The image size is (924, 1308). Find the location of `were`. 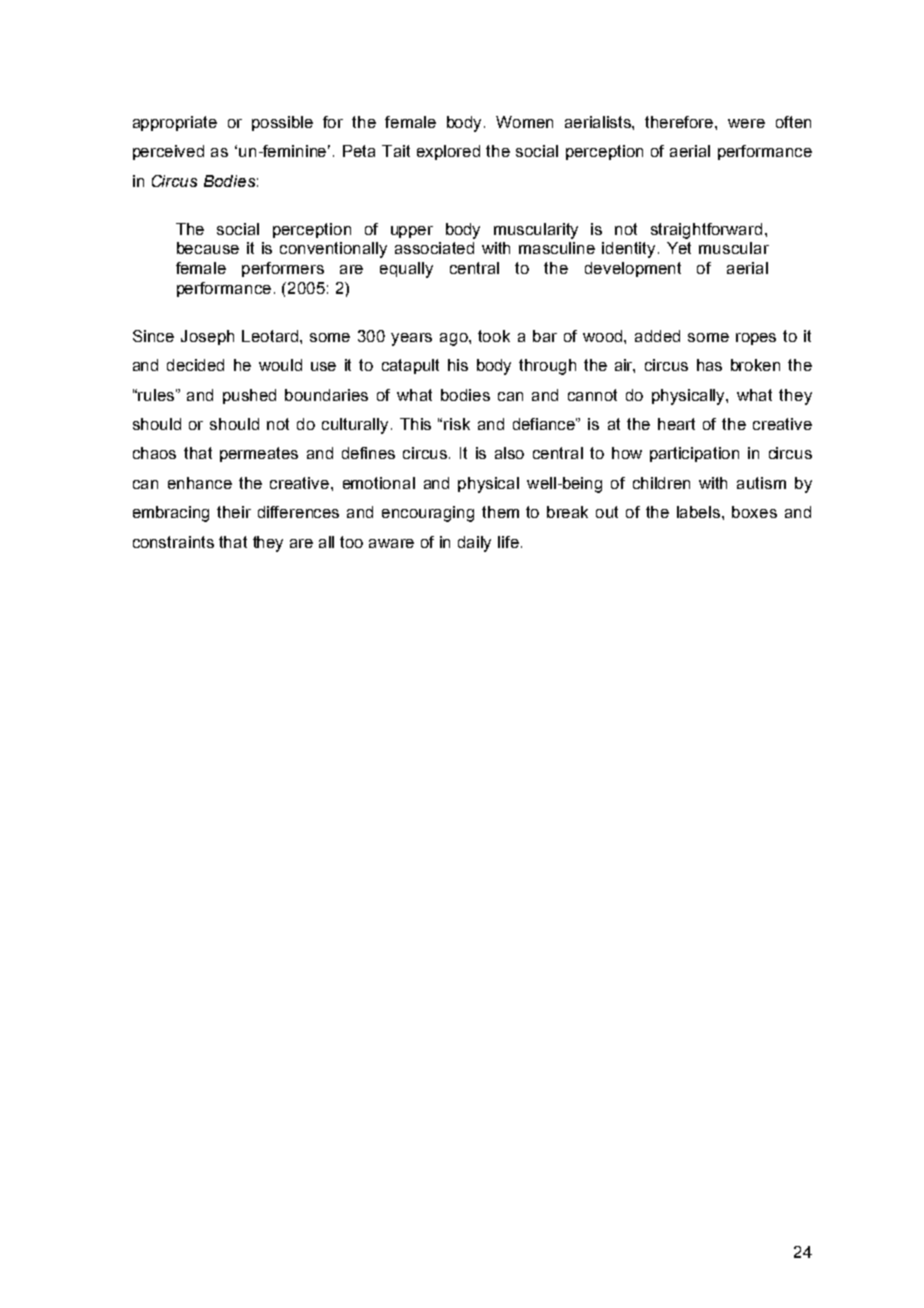

were is located at coordinates (746, 123).
